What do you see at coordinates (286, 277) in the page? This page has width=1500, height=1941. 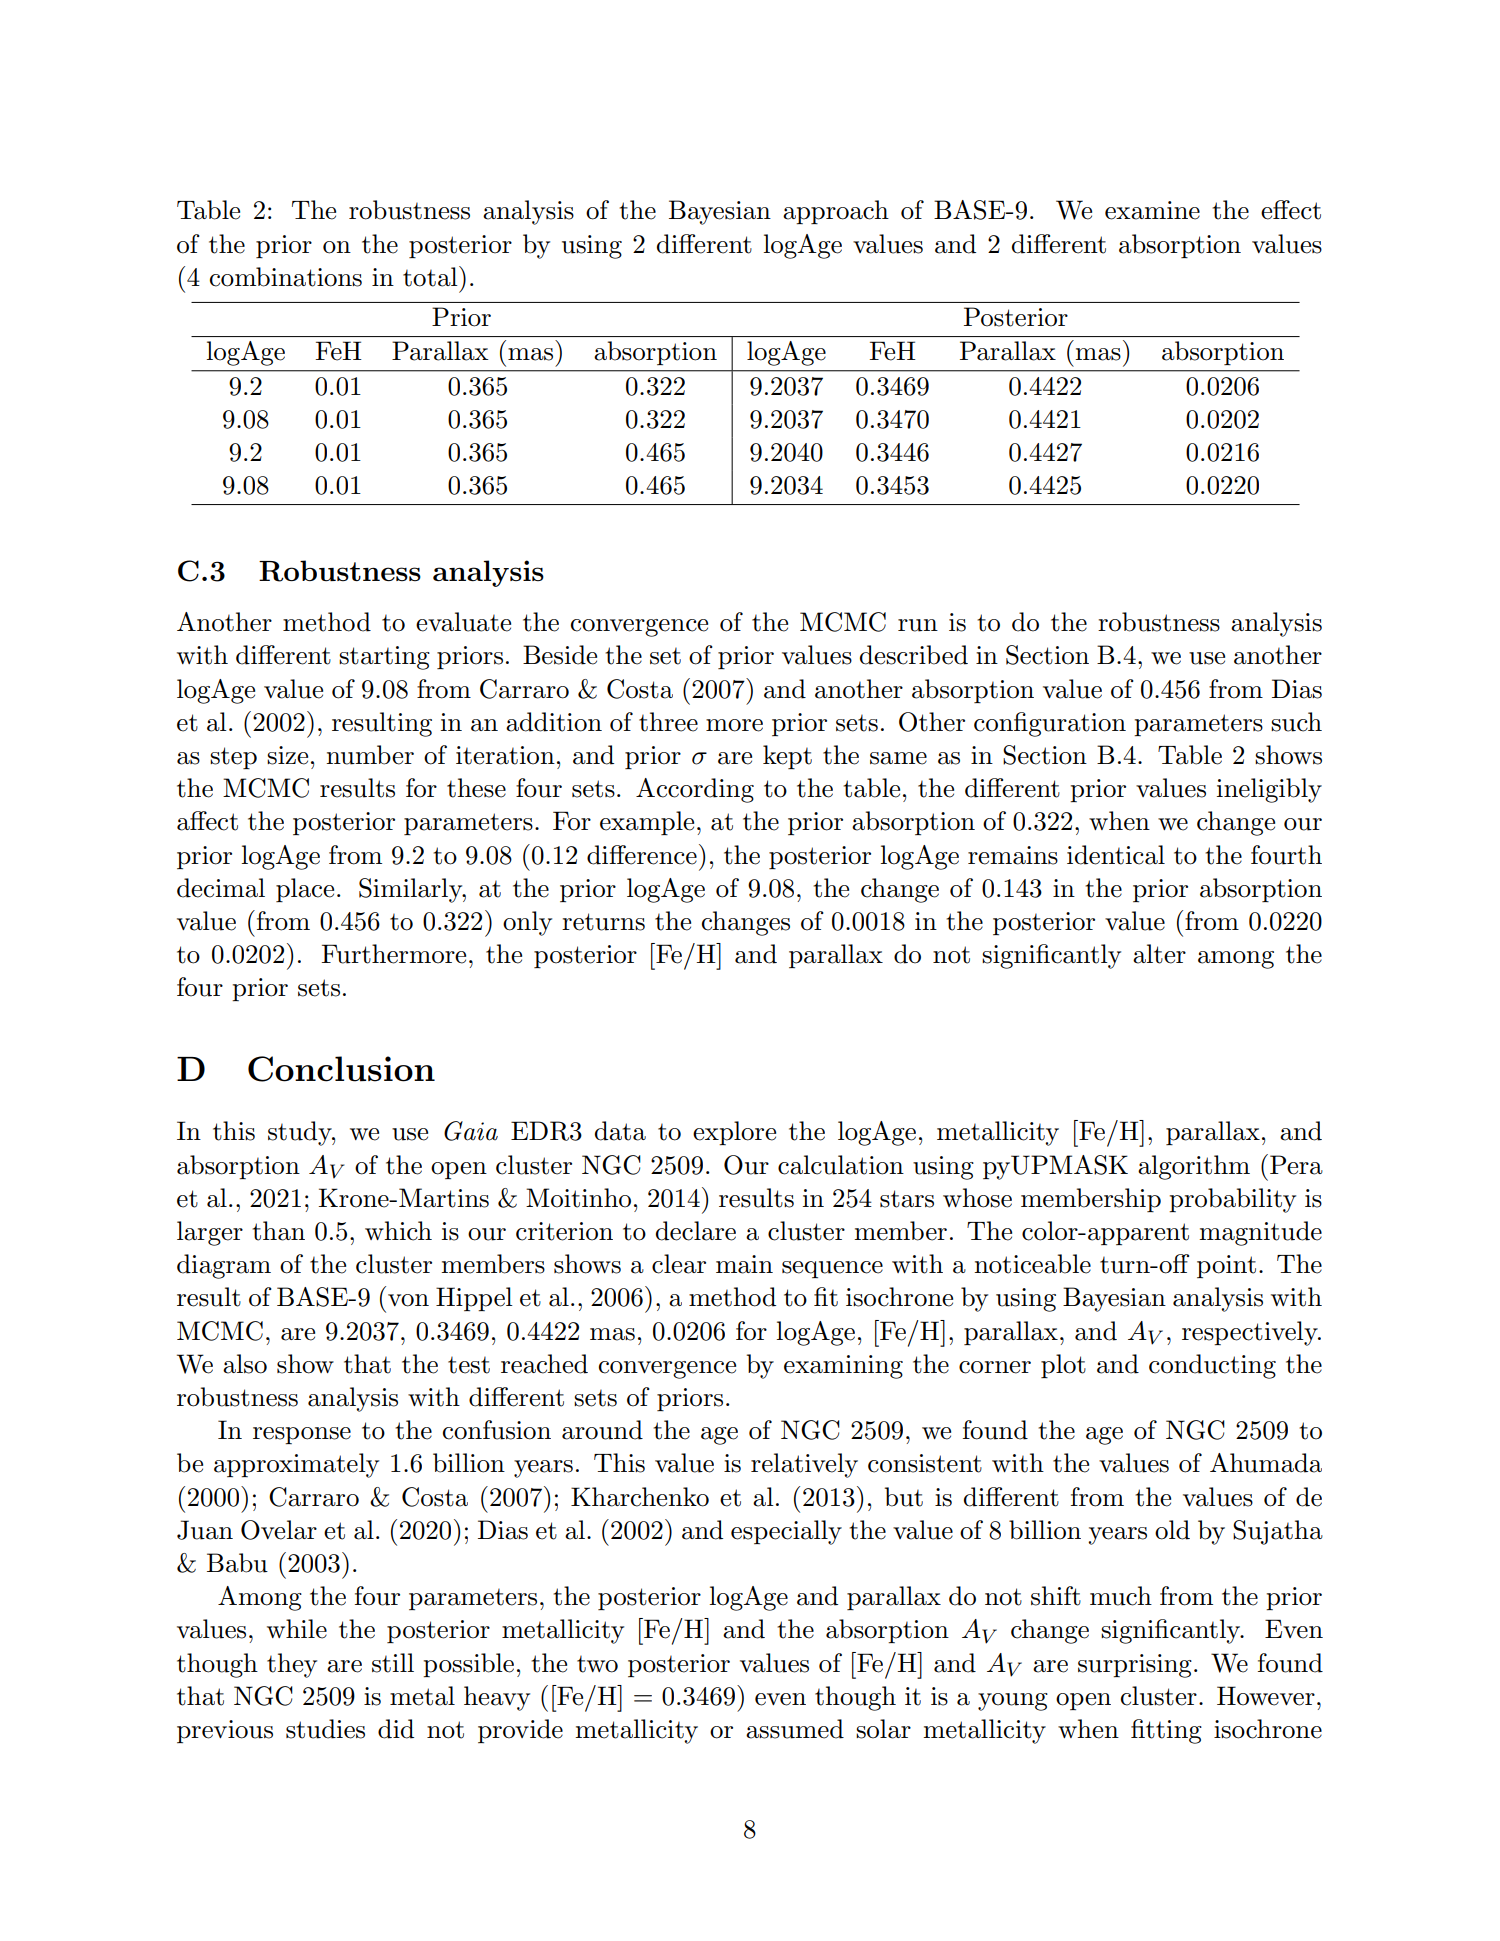 I see `combinations` at bounding box center [286, 277].
